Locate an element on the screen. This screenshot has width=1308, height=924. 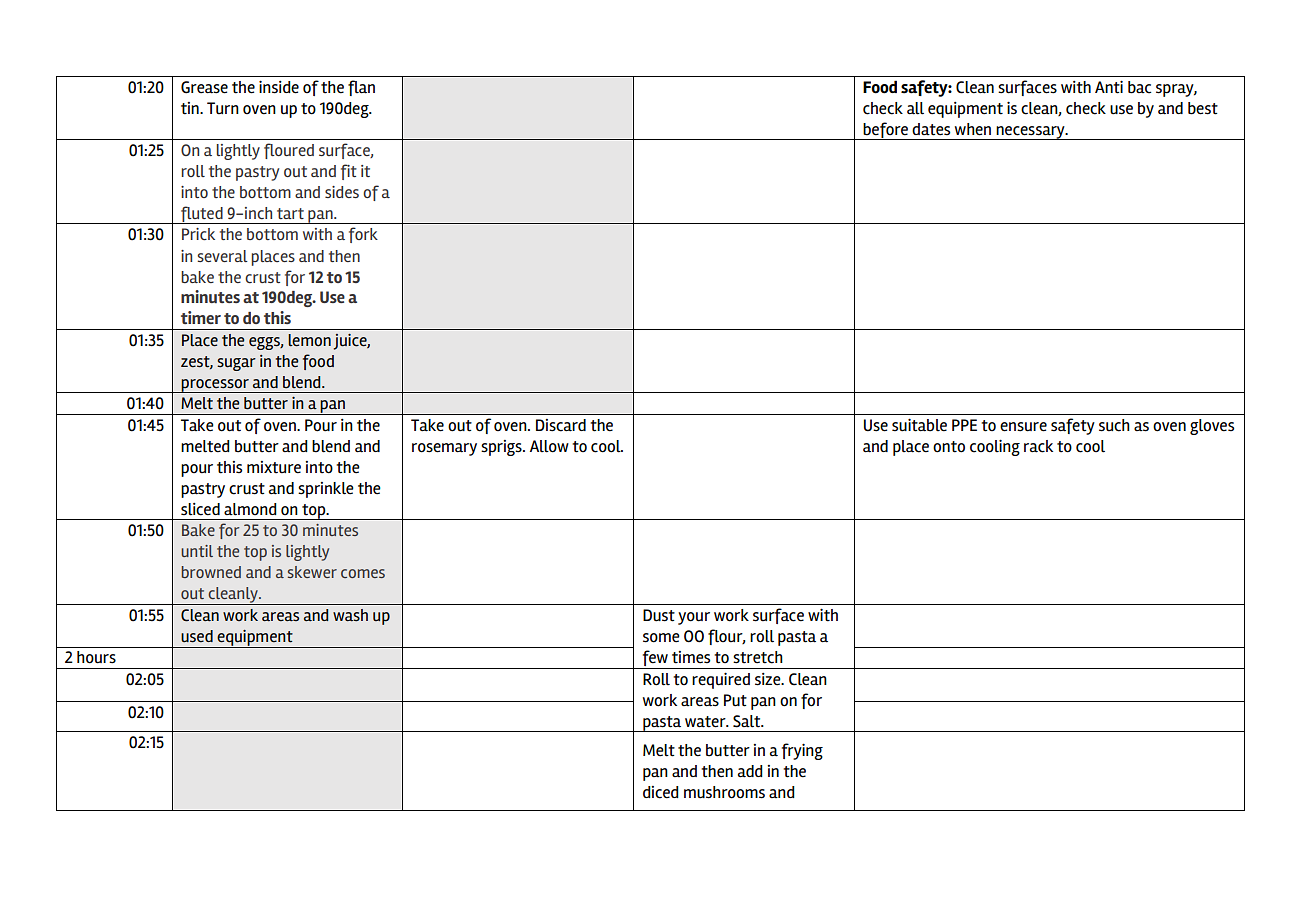
Anti is located at coordinates (1109, 87).
